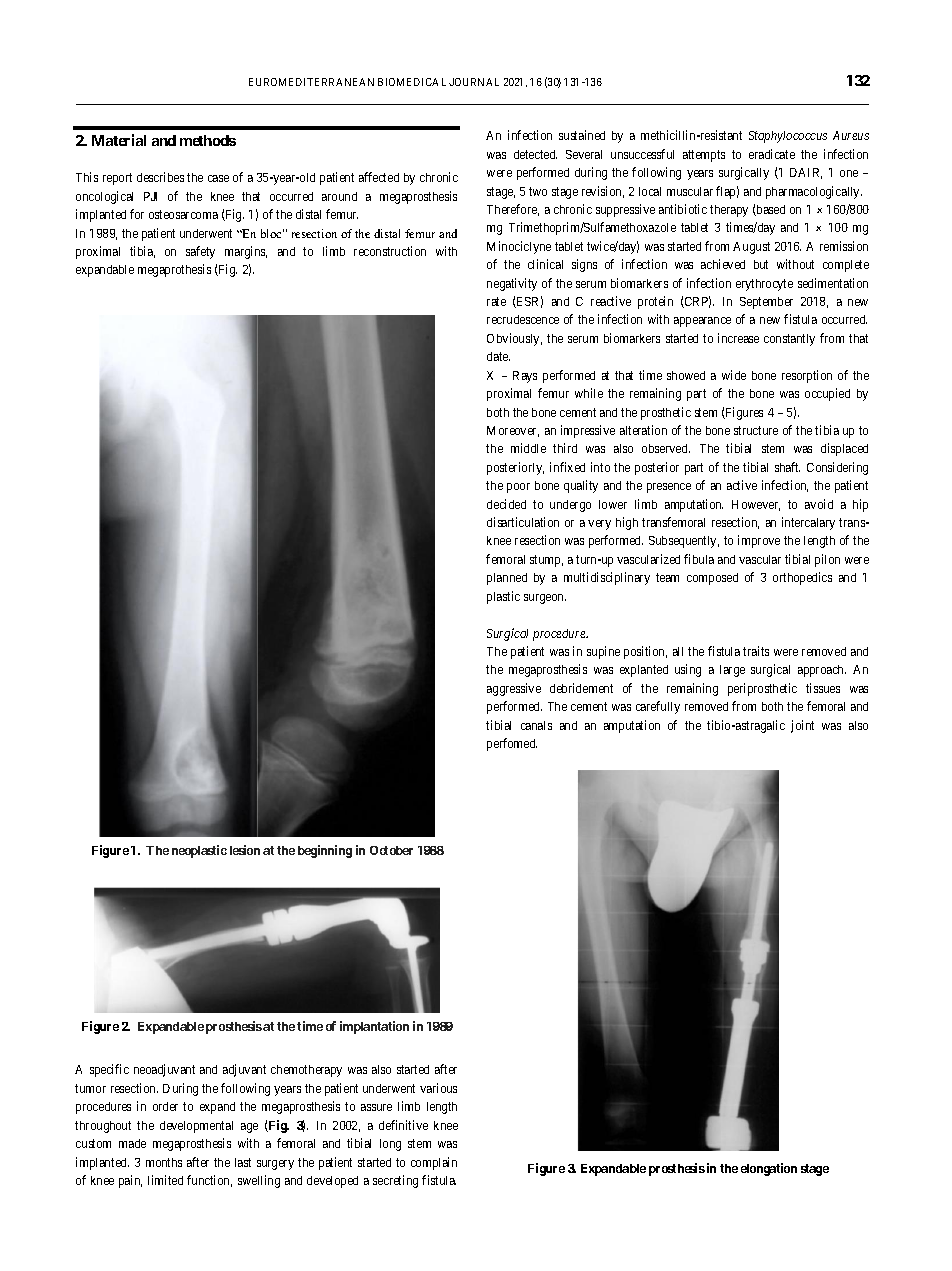 The width and height of the document is (952, 1271). I want to click on shaft, so click(787, 467).
